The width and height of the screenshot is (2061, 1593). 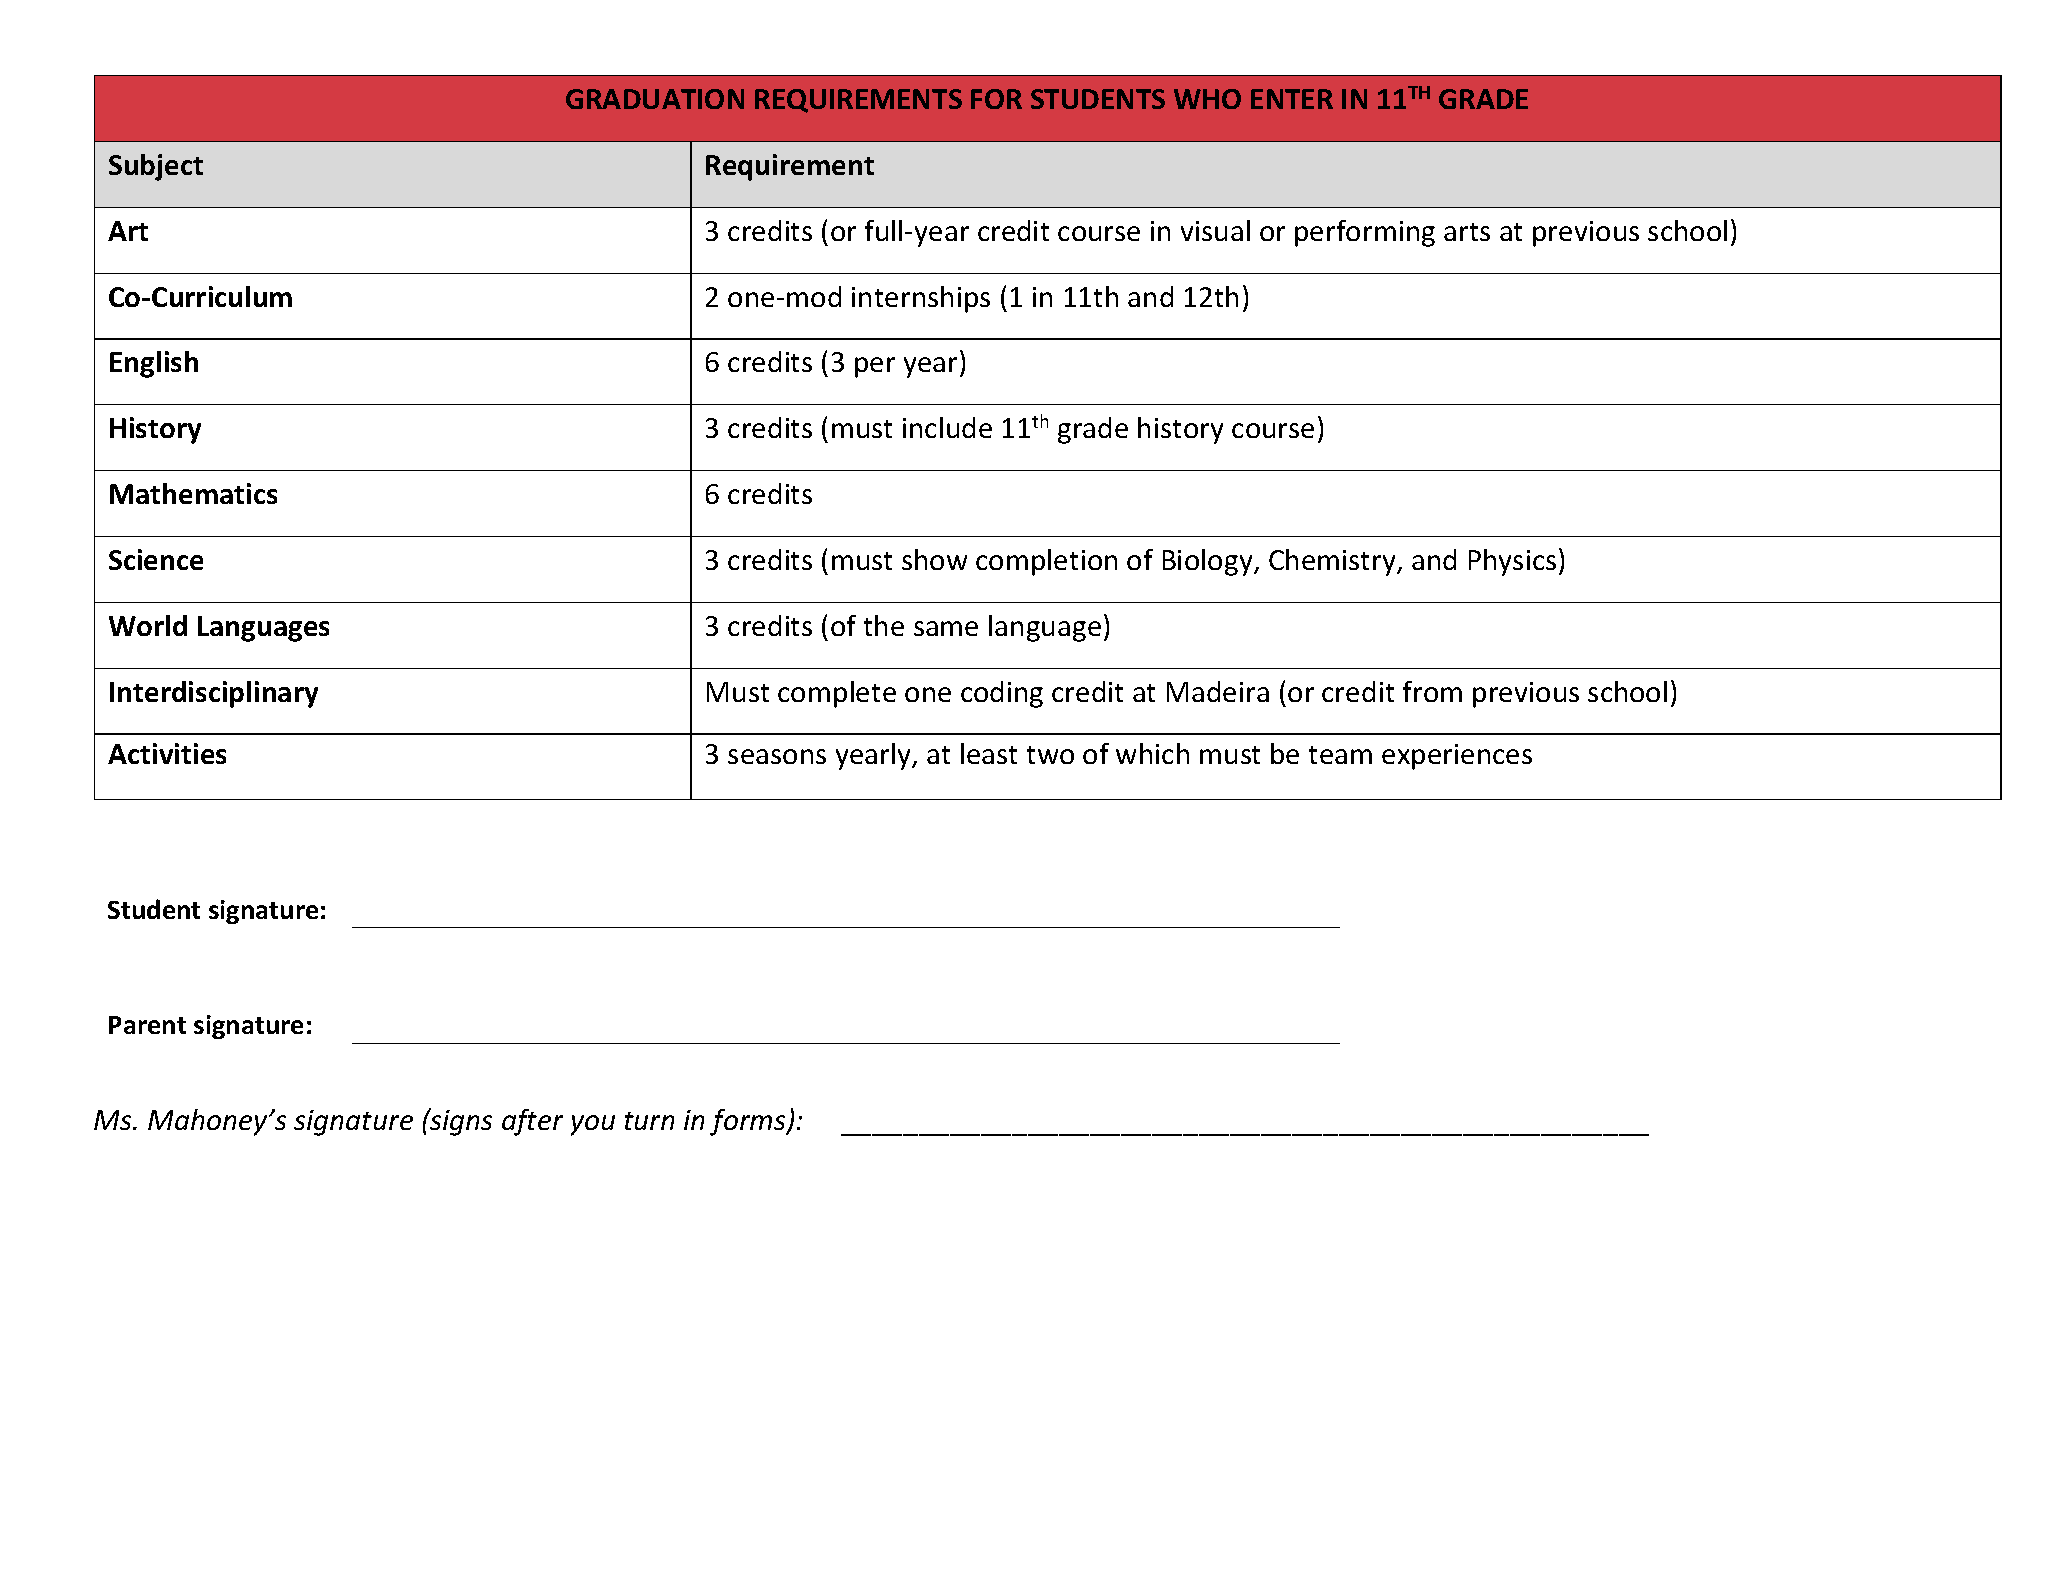 I want to click on ENTER, so click(x=1292, y=99).
